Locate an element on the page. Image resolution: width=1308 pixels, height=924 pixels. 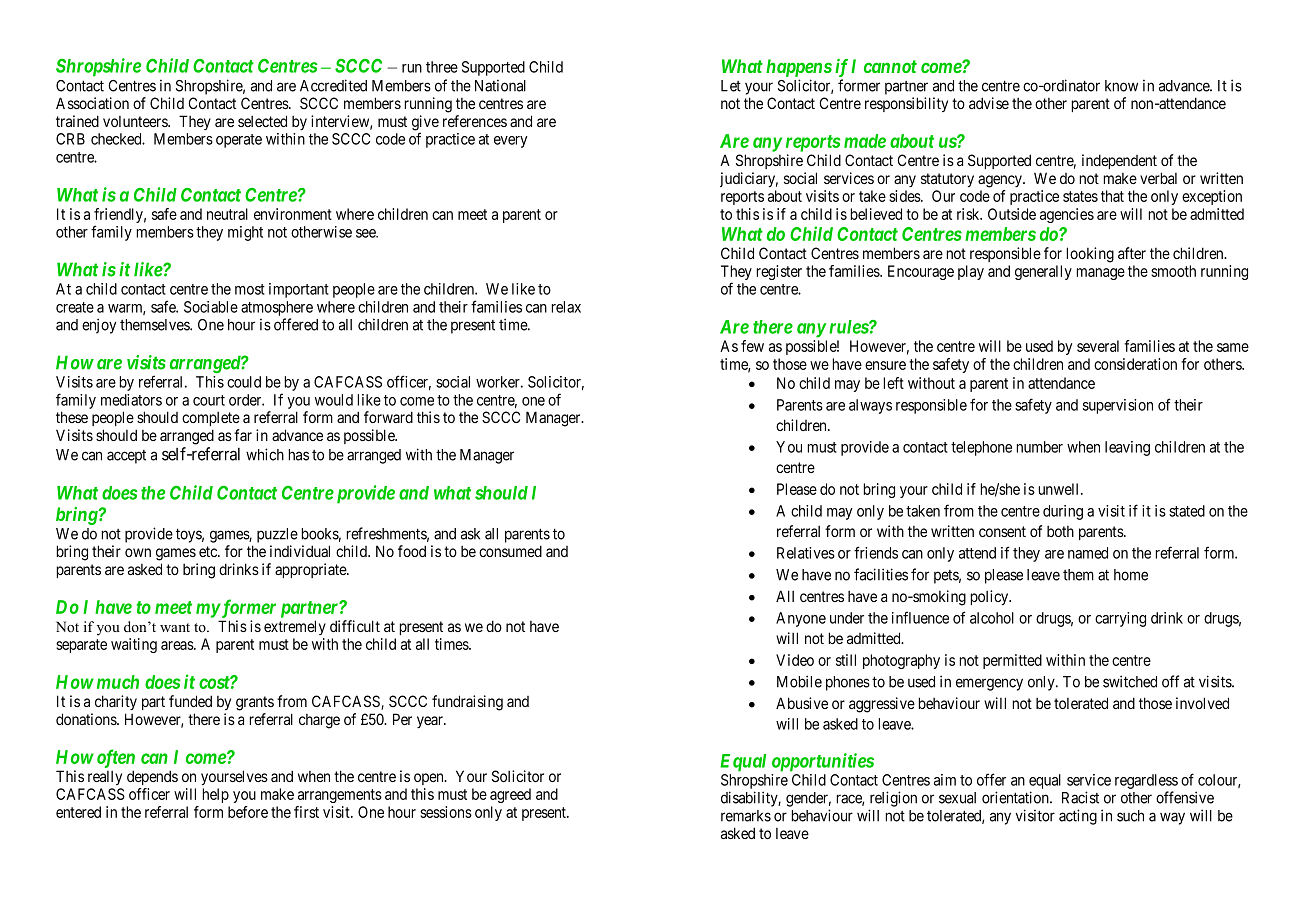
consumed is located at coordinates (510, 551).
